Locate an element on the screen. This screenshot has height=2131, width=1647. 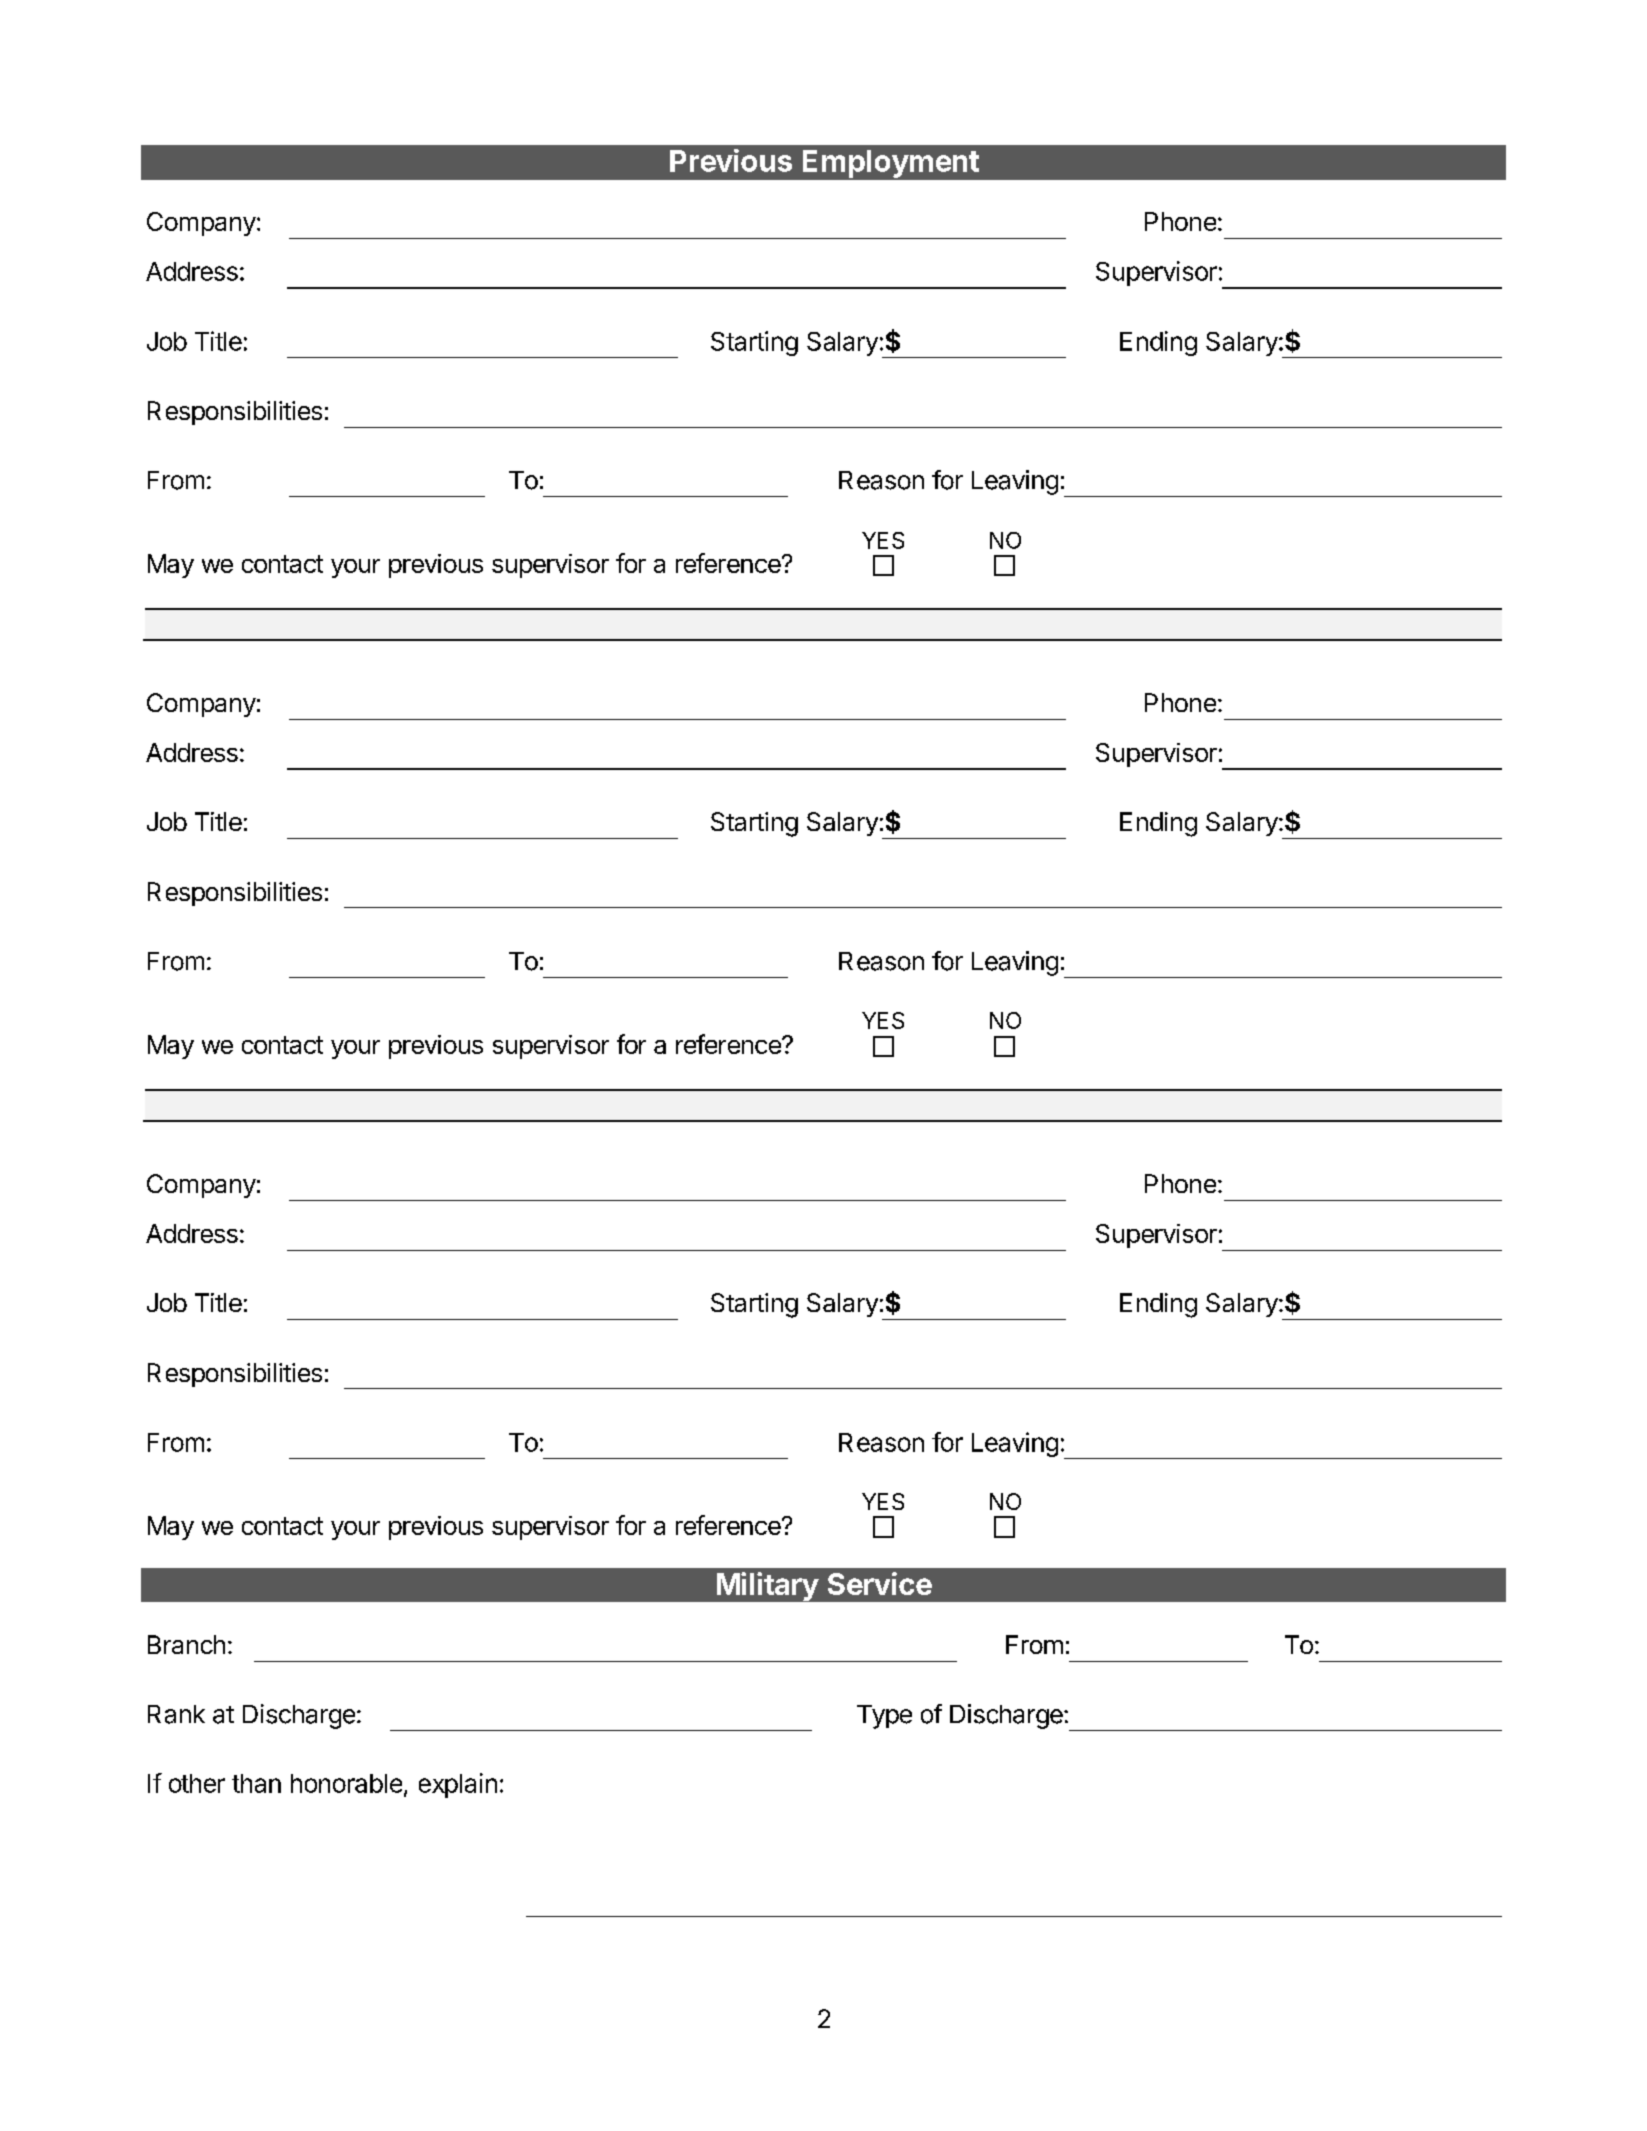
than is located at coordinates (256, 1783).
